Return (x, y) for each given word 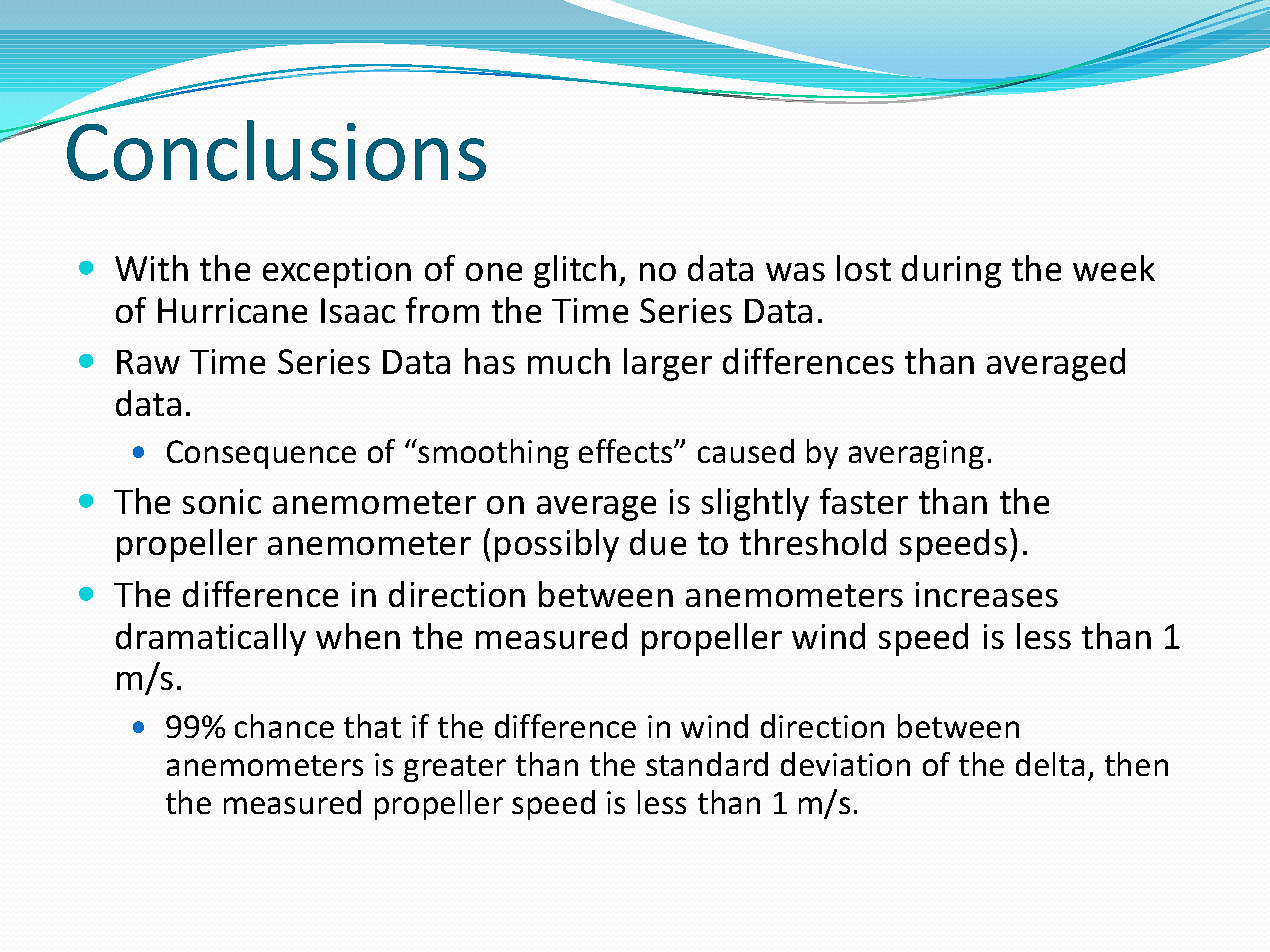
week (1114, 268)
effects (627, 451)
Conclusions (275, 149)
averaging (916, 454)
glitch (575, 271)
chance (284, 726)
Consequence (261, 454)
